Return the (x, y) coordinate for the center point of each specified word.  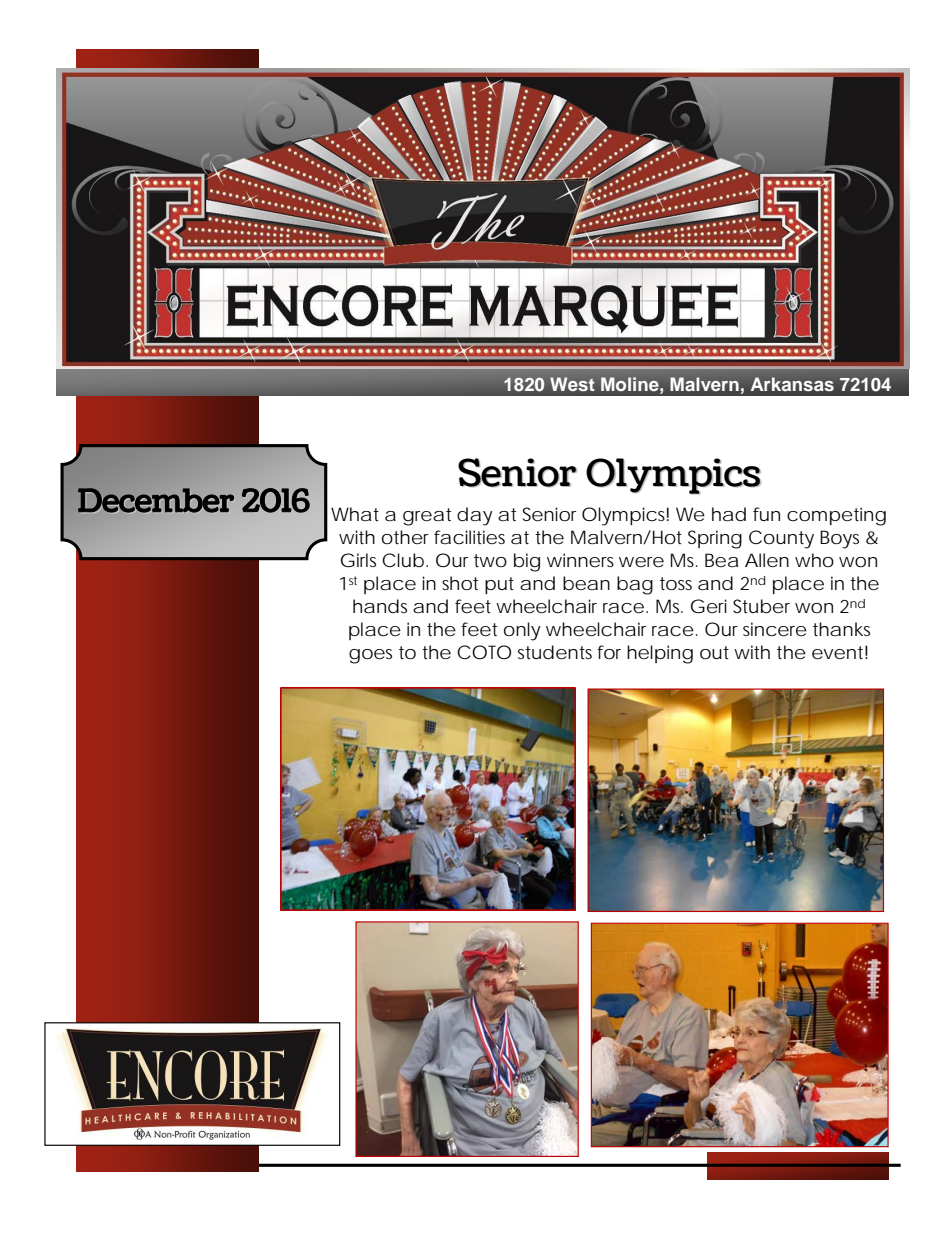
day (475, 516)
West (572, 384)
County (781, 539)
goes (370, 656)
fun (766, 514)
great (427, 517)
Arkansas (792, 384)
